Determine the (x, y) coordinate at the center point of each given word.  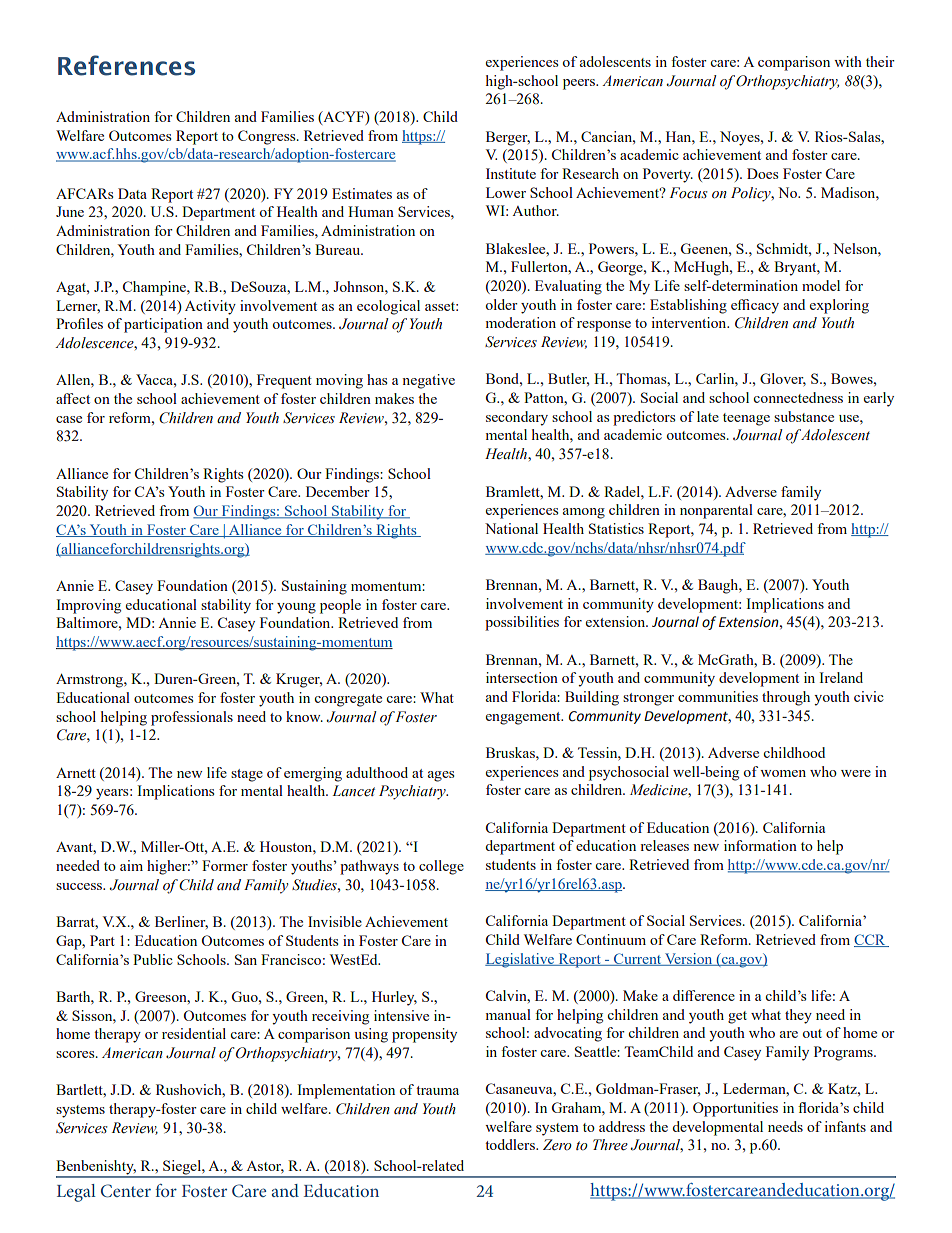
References (126, 65)
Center (126, 1191)
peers (580, 84)
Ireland (841, 677)
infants (845, 1126)
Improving (88, 606)
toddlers (511, 1144)
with (848, 61)
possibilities (522, 623)
